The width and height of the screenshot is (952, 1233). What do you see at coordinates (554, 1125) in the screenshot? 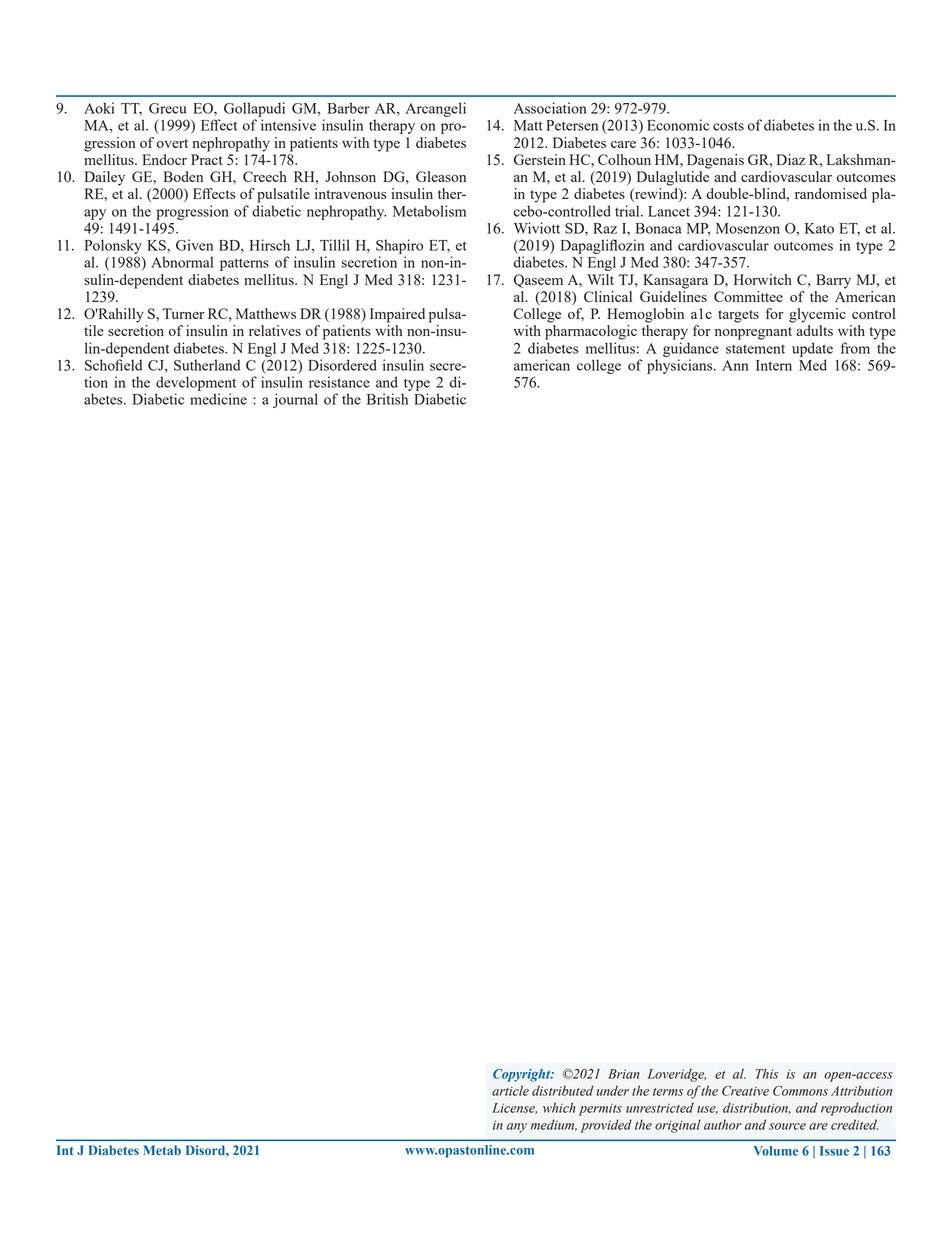
I see `medium` at bounding box center [554, 1125].
